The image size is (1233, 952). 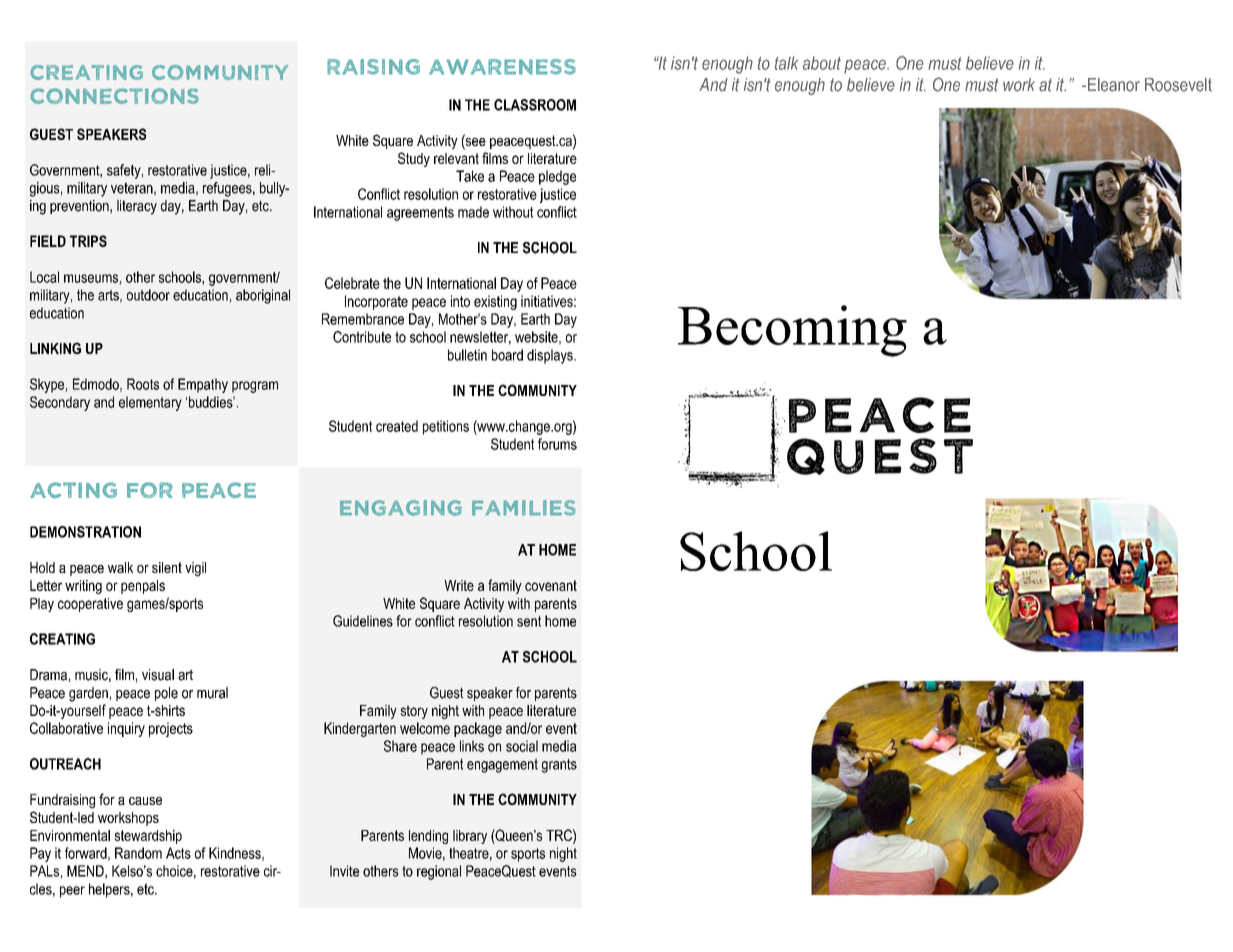 I want to click on CLASSROOM, so click(x=535, y=105).
